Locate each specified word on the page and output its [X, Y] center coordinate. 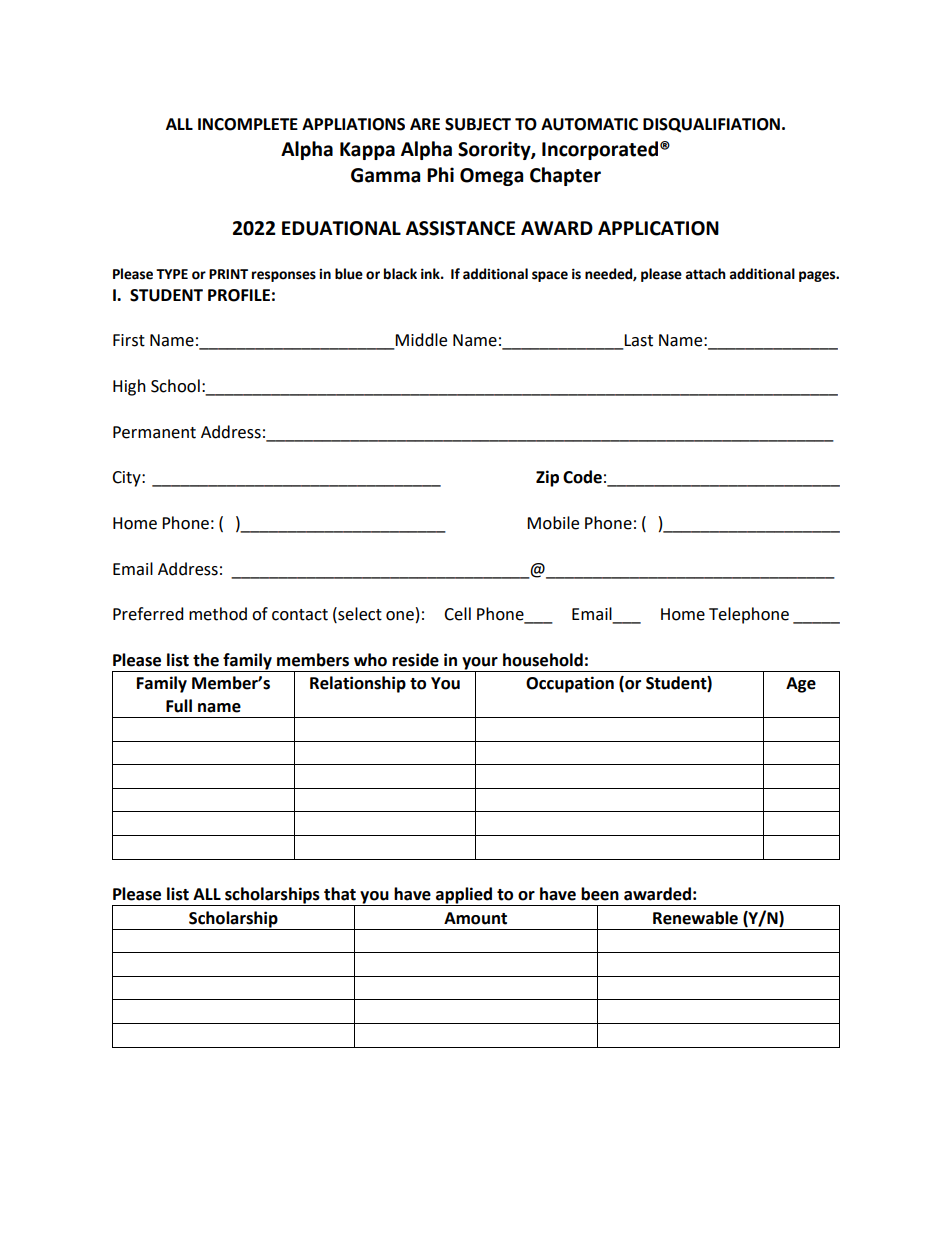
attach [706, 274]
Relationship [358, 684]
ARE [425, 124]
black [400, 274]
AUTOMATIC [589, 124]
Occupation [570, 684]
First [129, 340]
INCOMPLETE [248, 124]
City [127, 479]
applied [464, 896]
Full [179, 706]
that [340, 894]
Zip [547, 478]
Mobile [553, 523]
